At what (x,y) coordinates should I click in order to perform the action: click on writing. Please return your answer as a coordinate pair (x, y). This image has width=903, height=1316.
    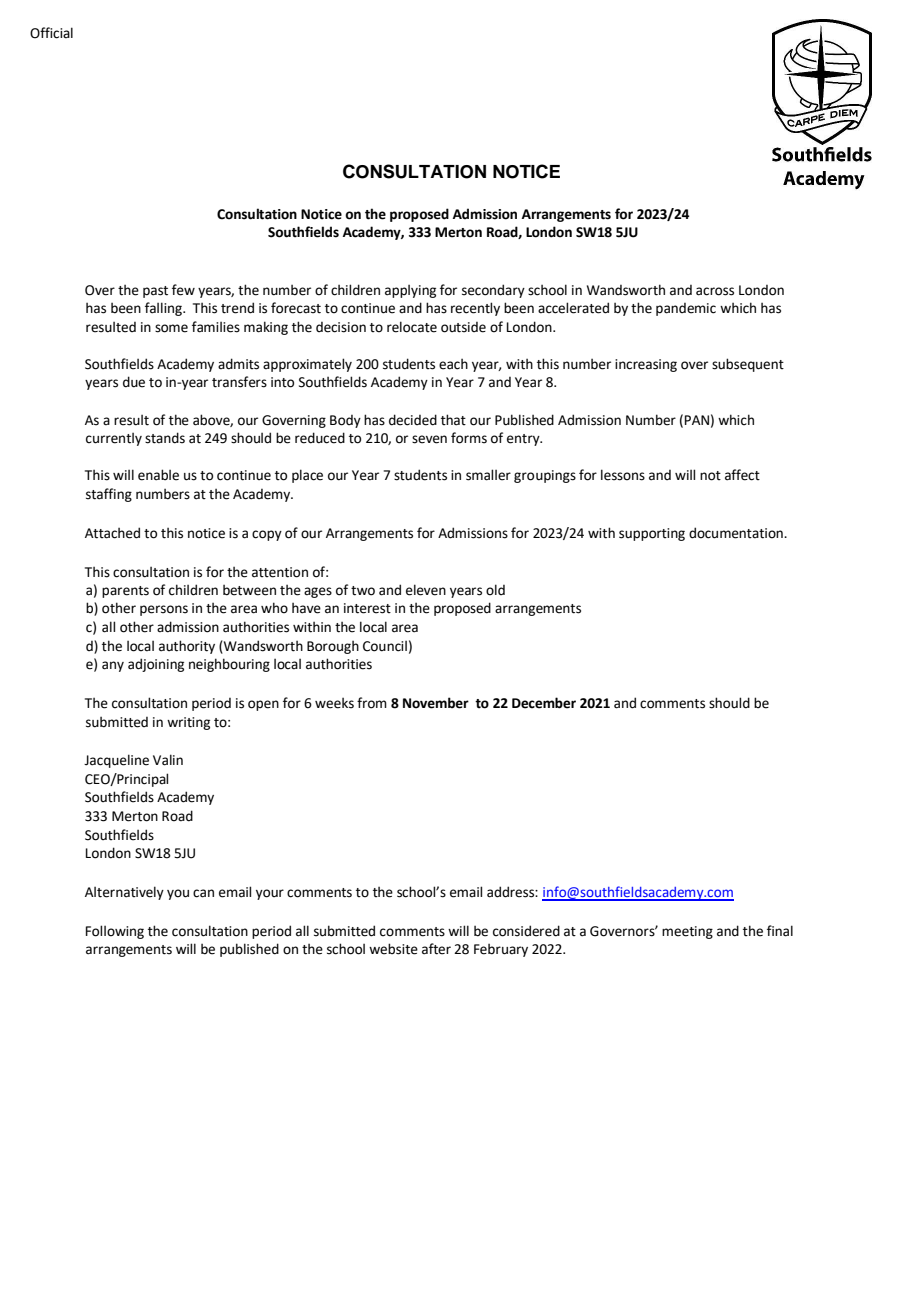
    Looking at the image, I should click on (188, 723).
